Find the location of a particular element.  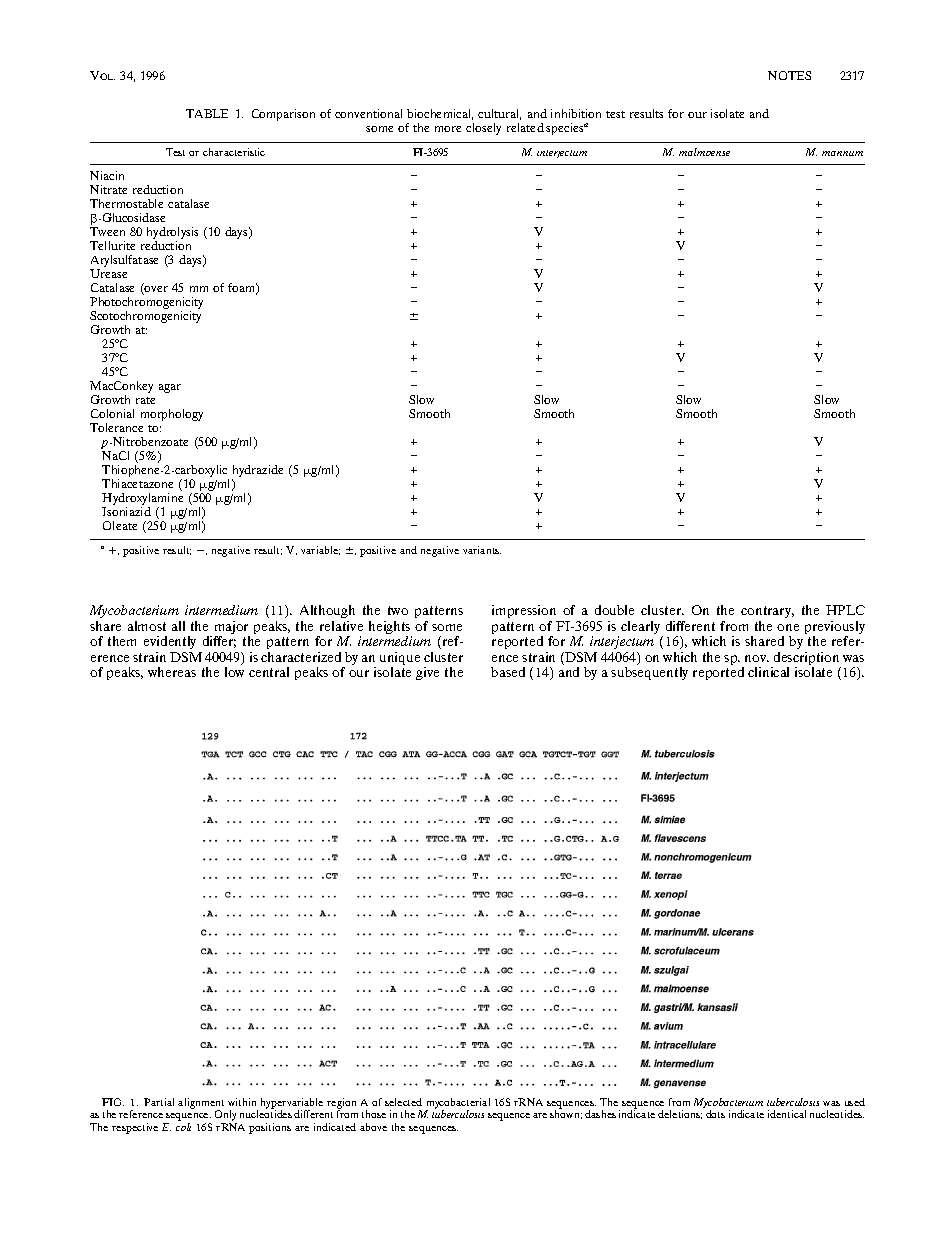

characteristic is located at coordinates (234, 152).
